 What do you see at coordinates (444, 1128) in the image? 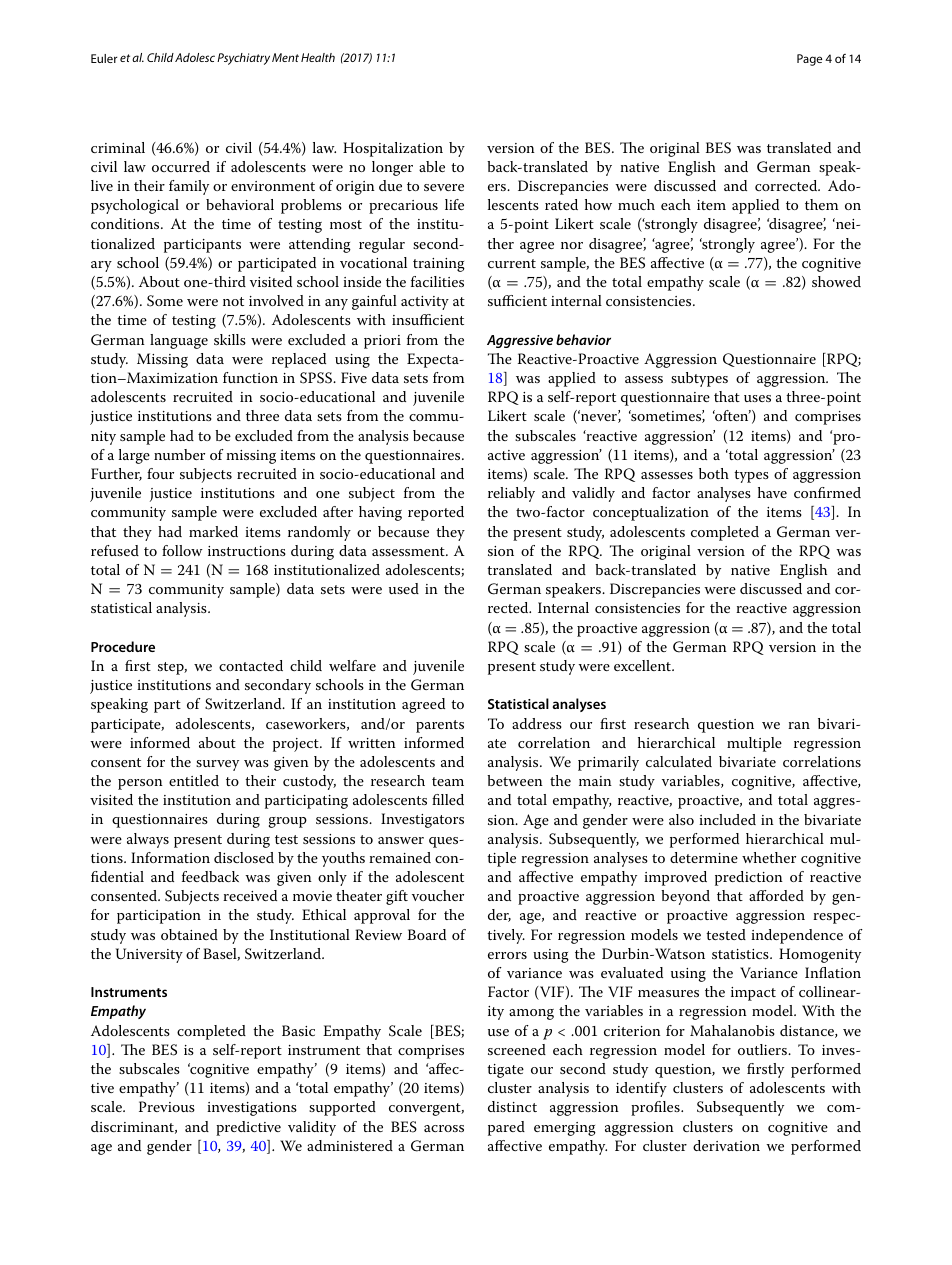
I see `across` at bounding box center [444, 1128].
